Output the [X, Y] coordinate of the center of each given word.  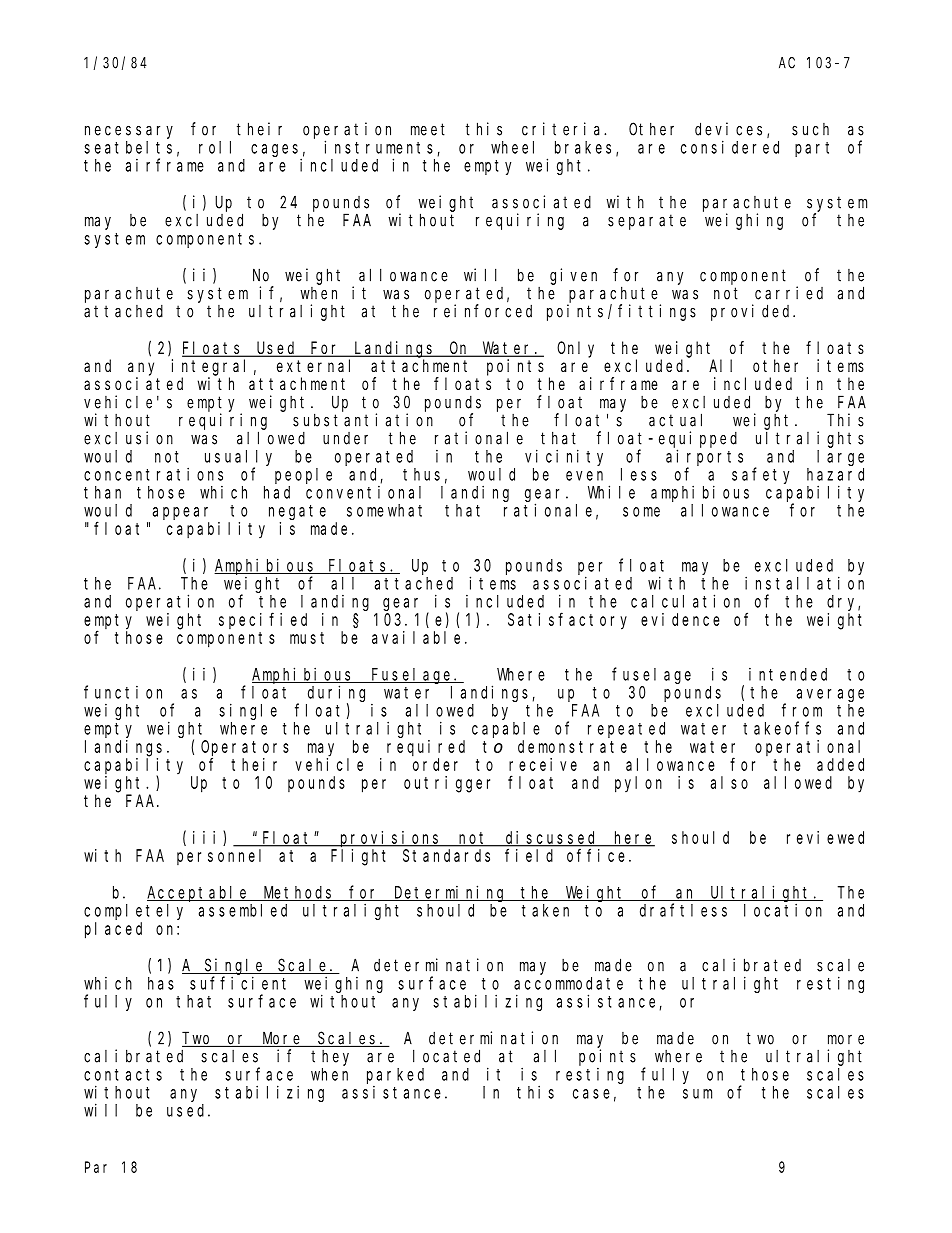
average [830, 695]
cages [276, 151]
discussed [552, 838]
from [802, 710]
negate [297, 512]
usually [238, 459]
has [161, 983]
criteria [563, 129]
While [611, 492]
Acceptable [199, 894]
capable [506, 730]
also [729, 782]
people [303, 476]
